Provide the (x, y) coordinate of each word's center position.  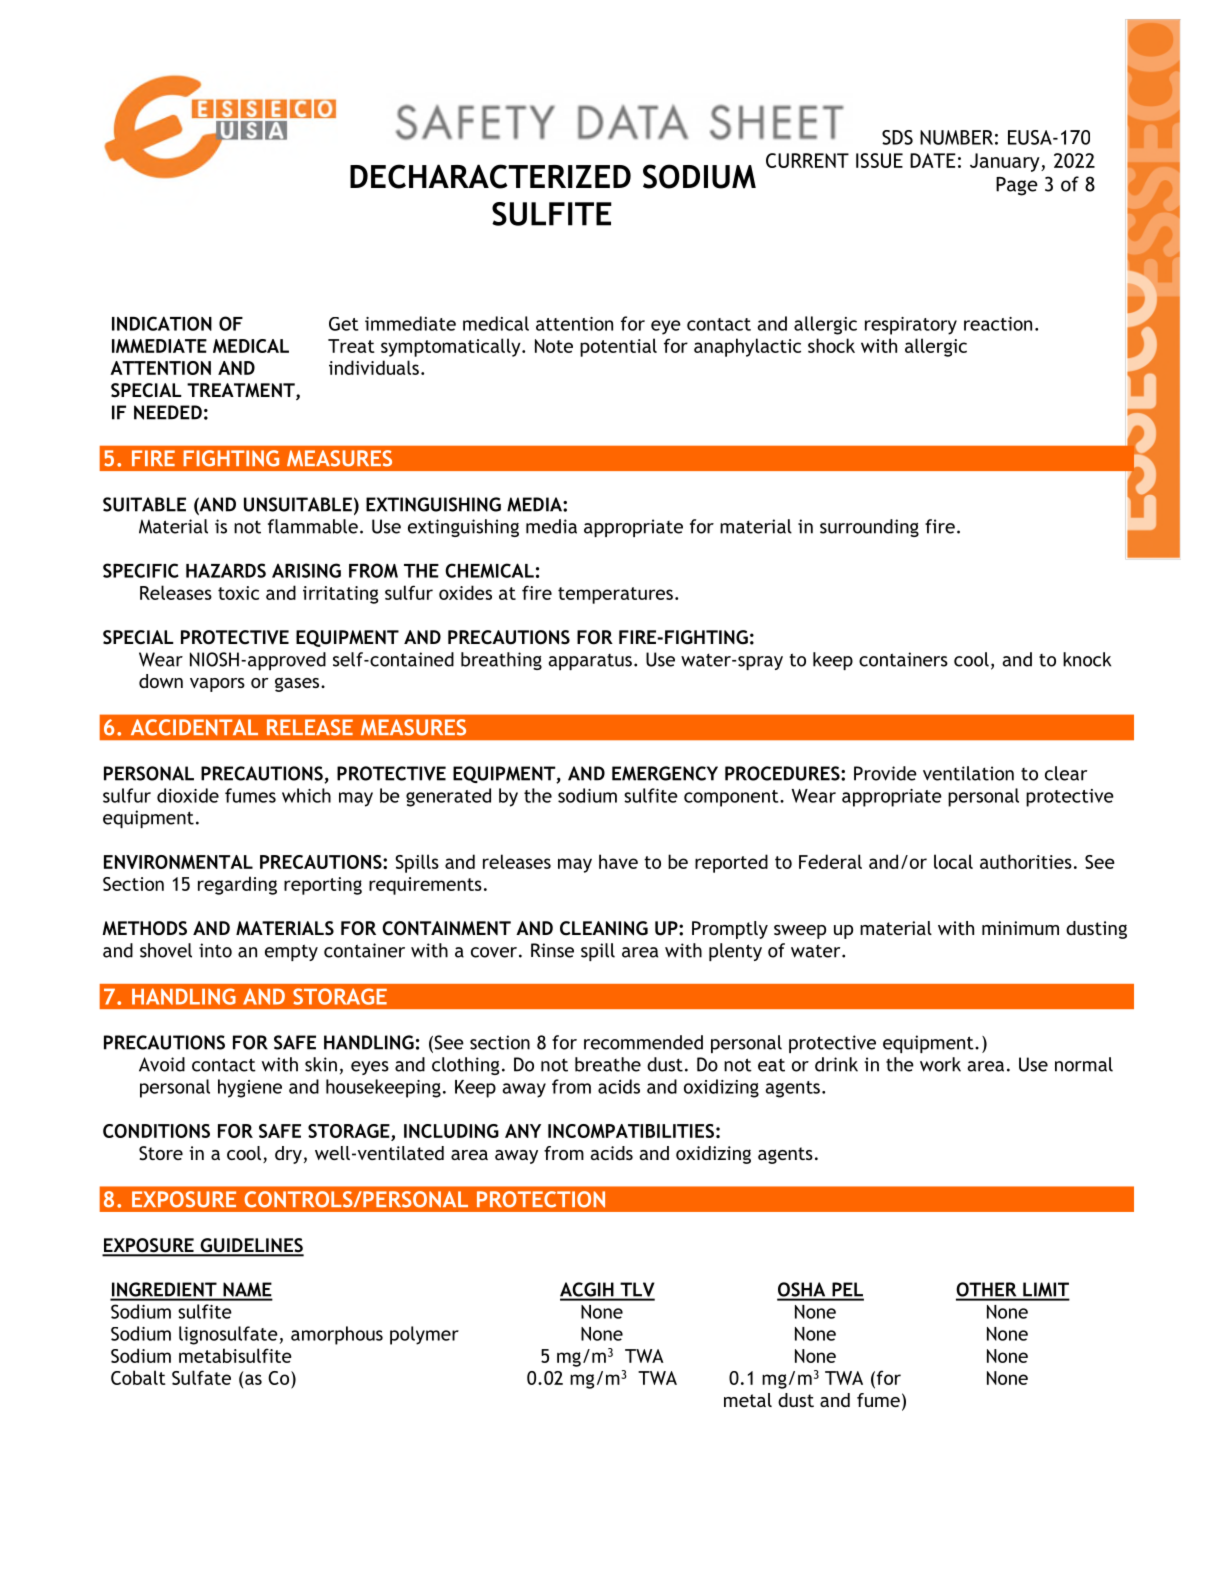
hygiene (250, 1088)
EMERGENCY (665, 773)
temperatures (615, 595)
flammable (313, 526)
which (306, 795)
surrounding (869, 528)
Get (343, 324)
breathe (608, 1064)
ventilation (968, 773)
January (1006, 162)
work (940, 1064)
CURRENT (807, 160)
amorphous (337, 1335)
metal (748, 1400)
